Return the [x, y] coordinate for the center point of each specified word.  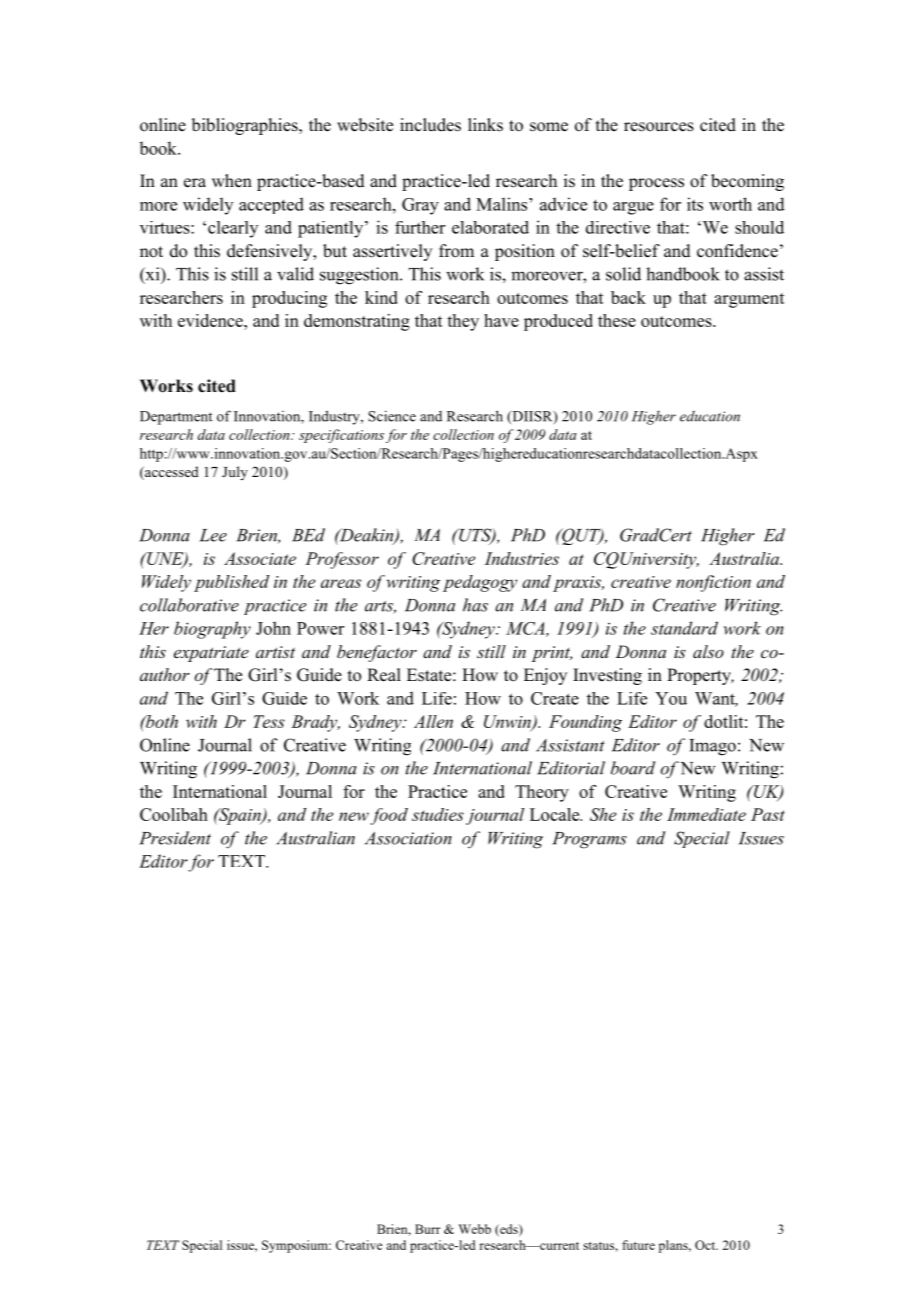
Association [408, 838]
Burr [428, 1229]
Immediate [706, 814]
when [232, 181]
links [485, 125]
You [671, 698]
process [656, 184]
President [175, 838]
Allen [433, 721]
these [617, 320]
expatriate [211, 654]
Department [176, 418]
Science [392, 416]
